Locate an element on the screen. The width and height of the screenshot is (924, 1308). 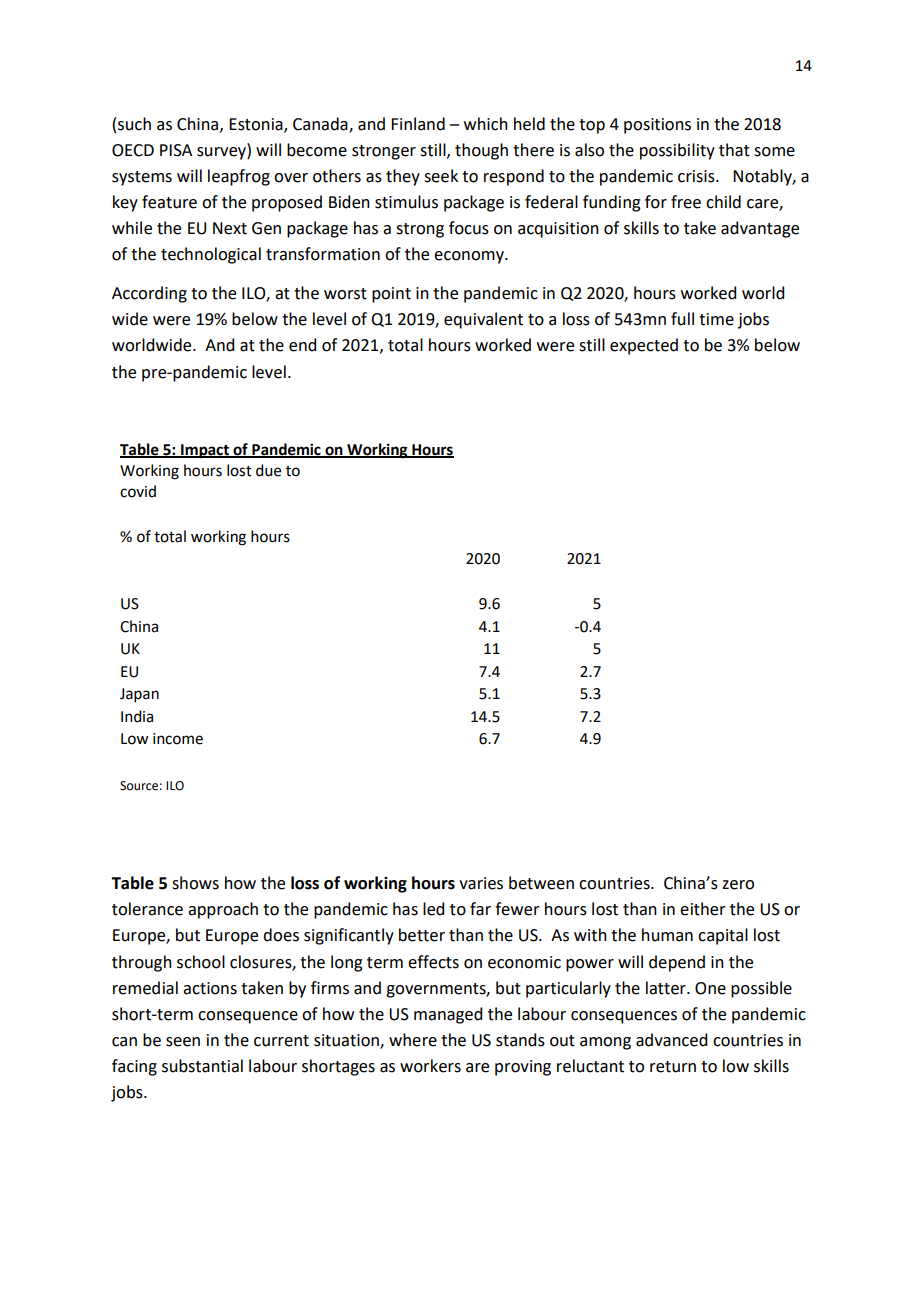
zero is located at coordinates (738, 885).
